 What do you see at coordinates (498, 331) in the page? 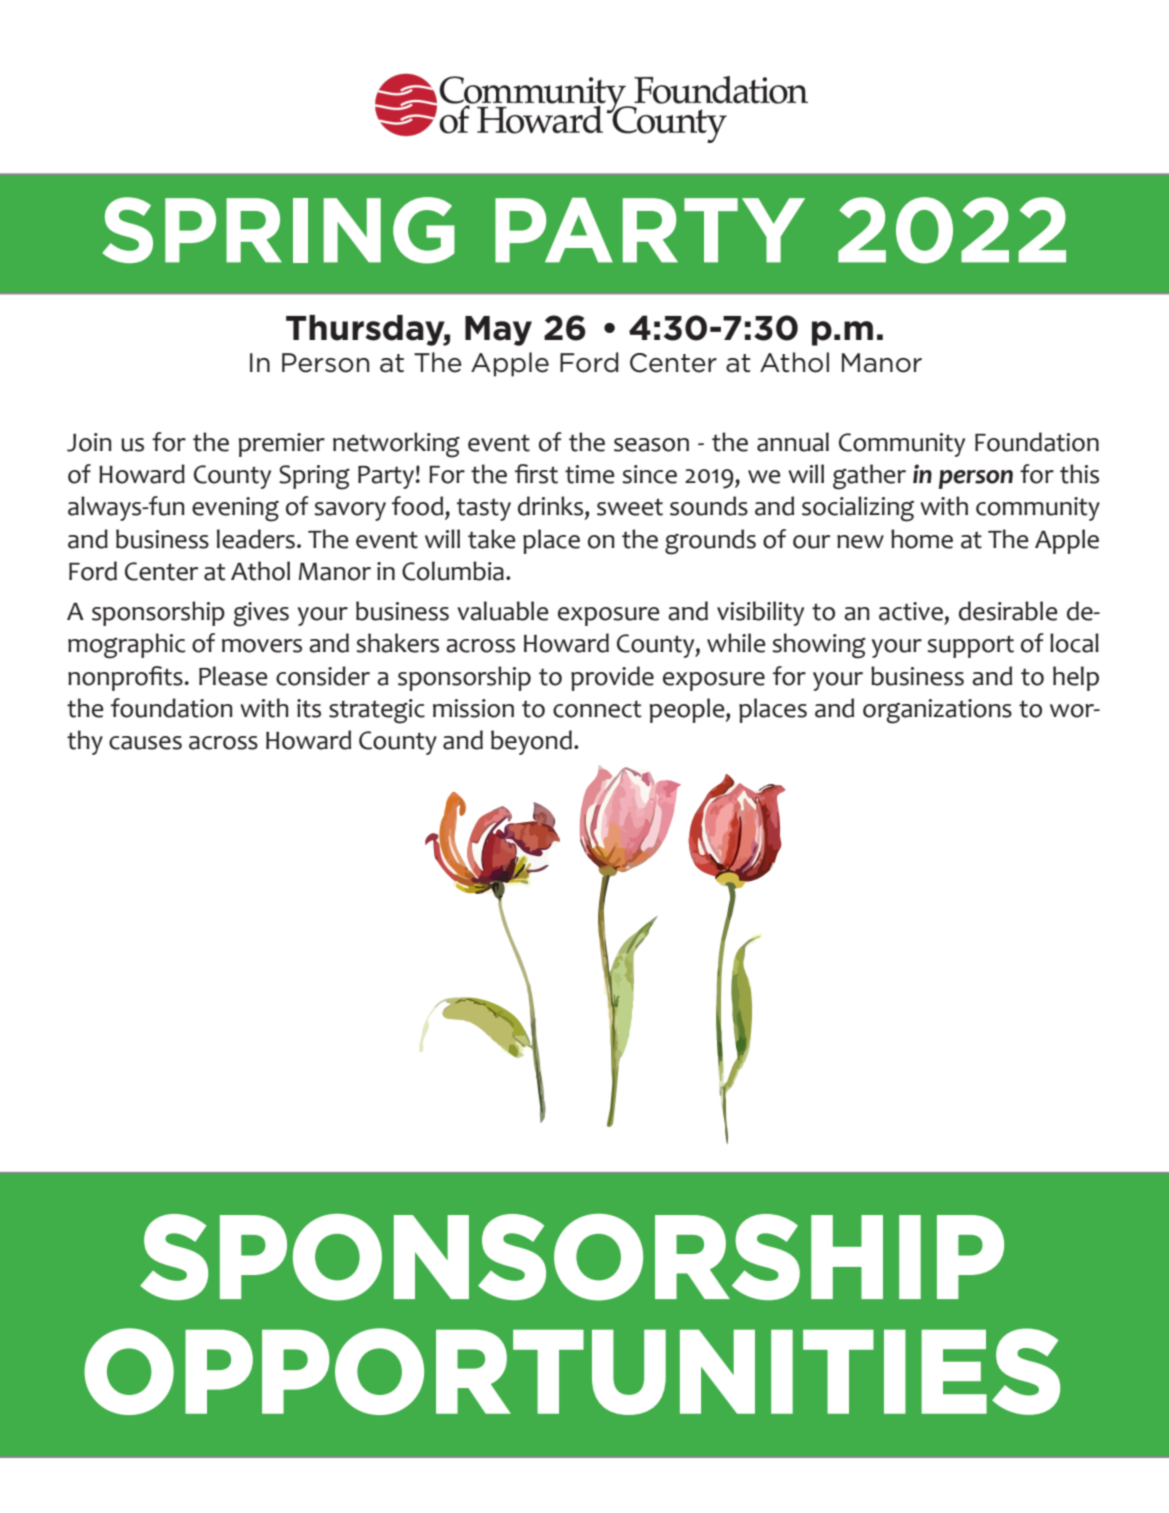
I see `May` at bounding box center [498, 331].
